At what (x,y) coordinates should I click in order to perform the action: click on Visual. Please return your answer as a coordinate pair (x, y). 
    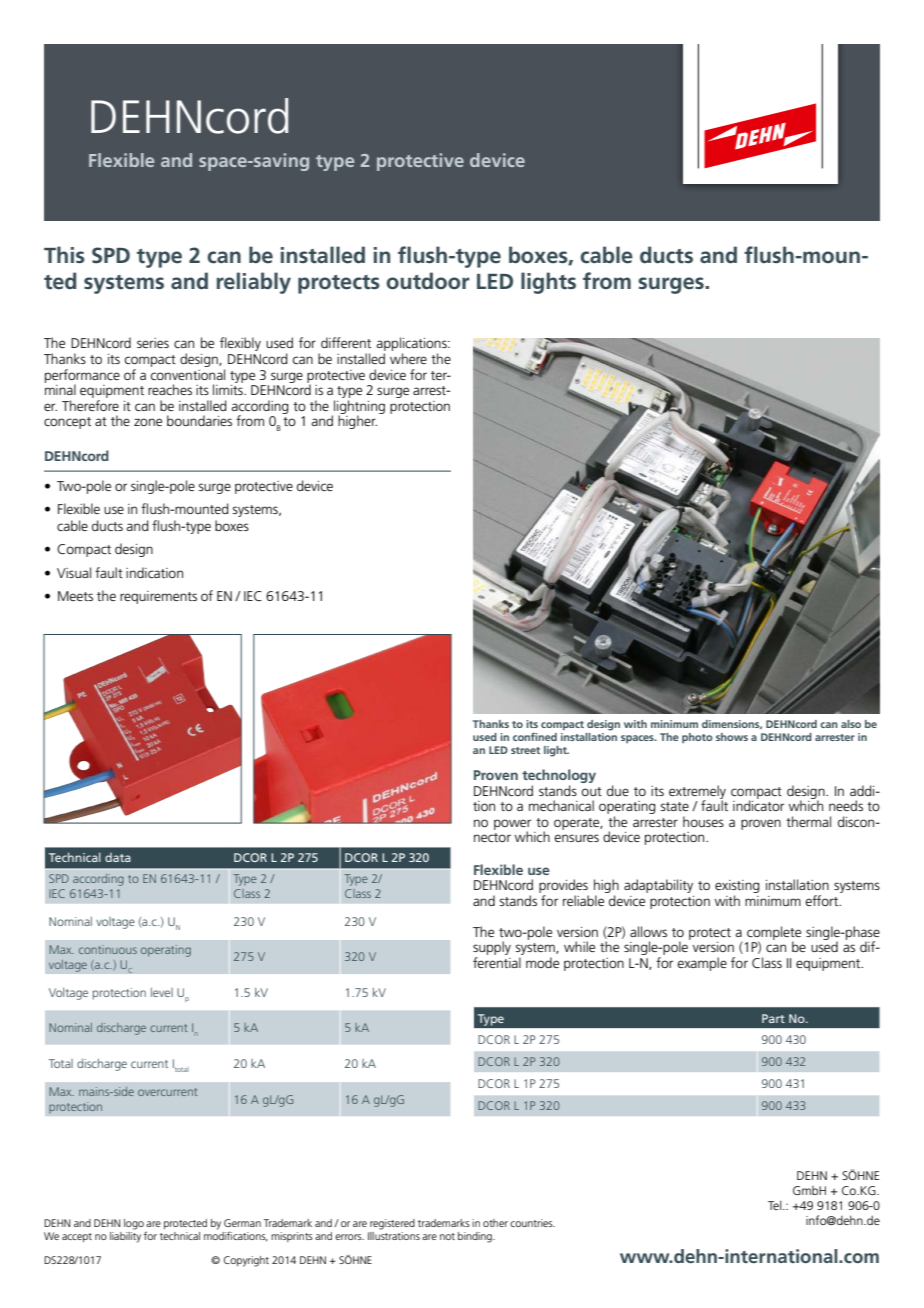
    Looking at the image, I should click on (74, 572).
